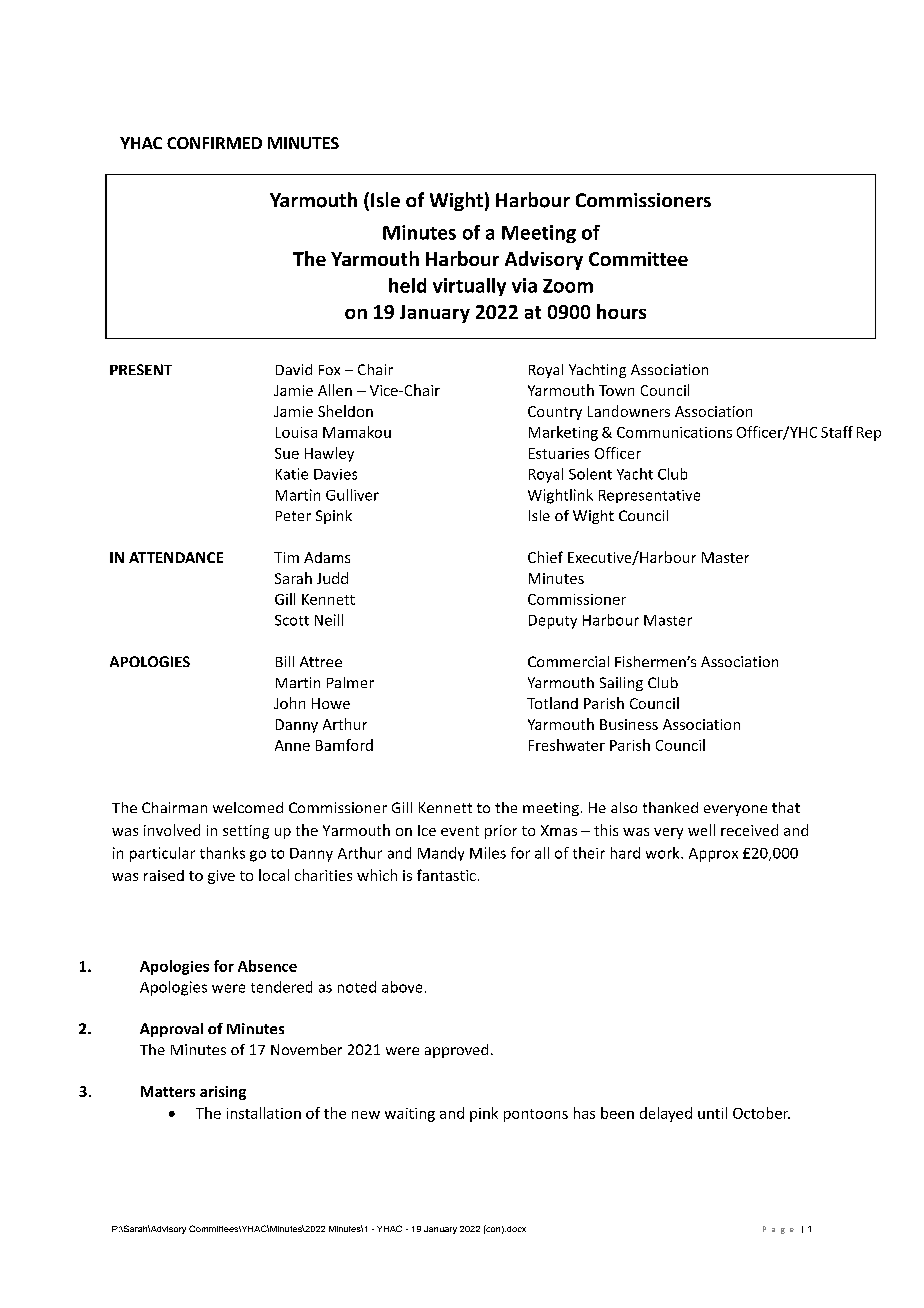 This page has height=1308, width=924. What do you see at coordinates (223, 1093) in the page?
I see `arising` at bounding box center [223, 1093].
